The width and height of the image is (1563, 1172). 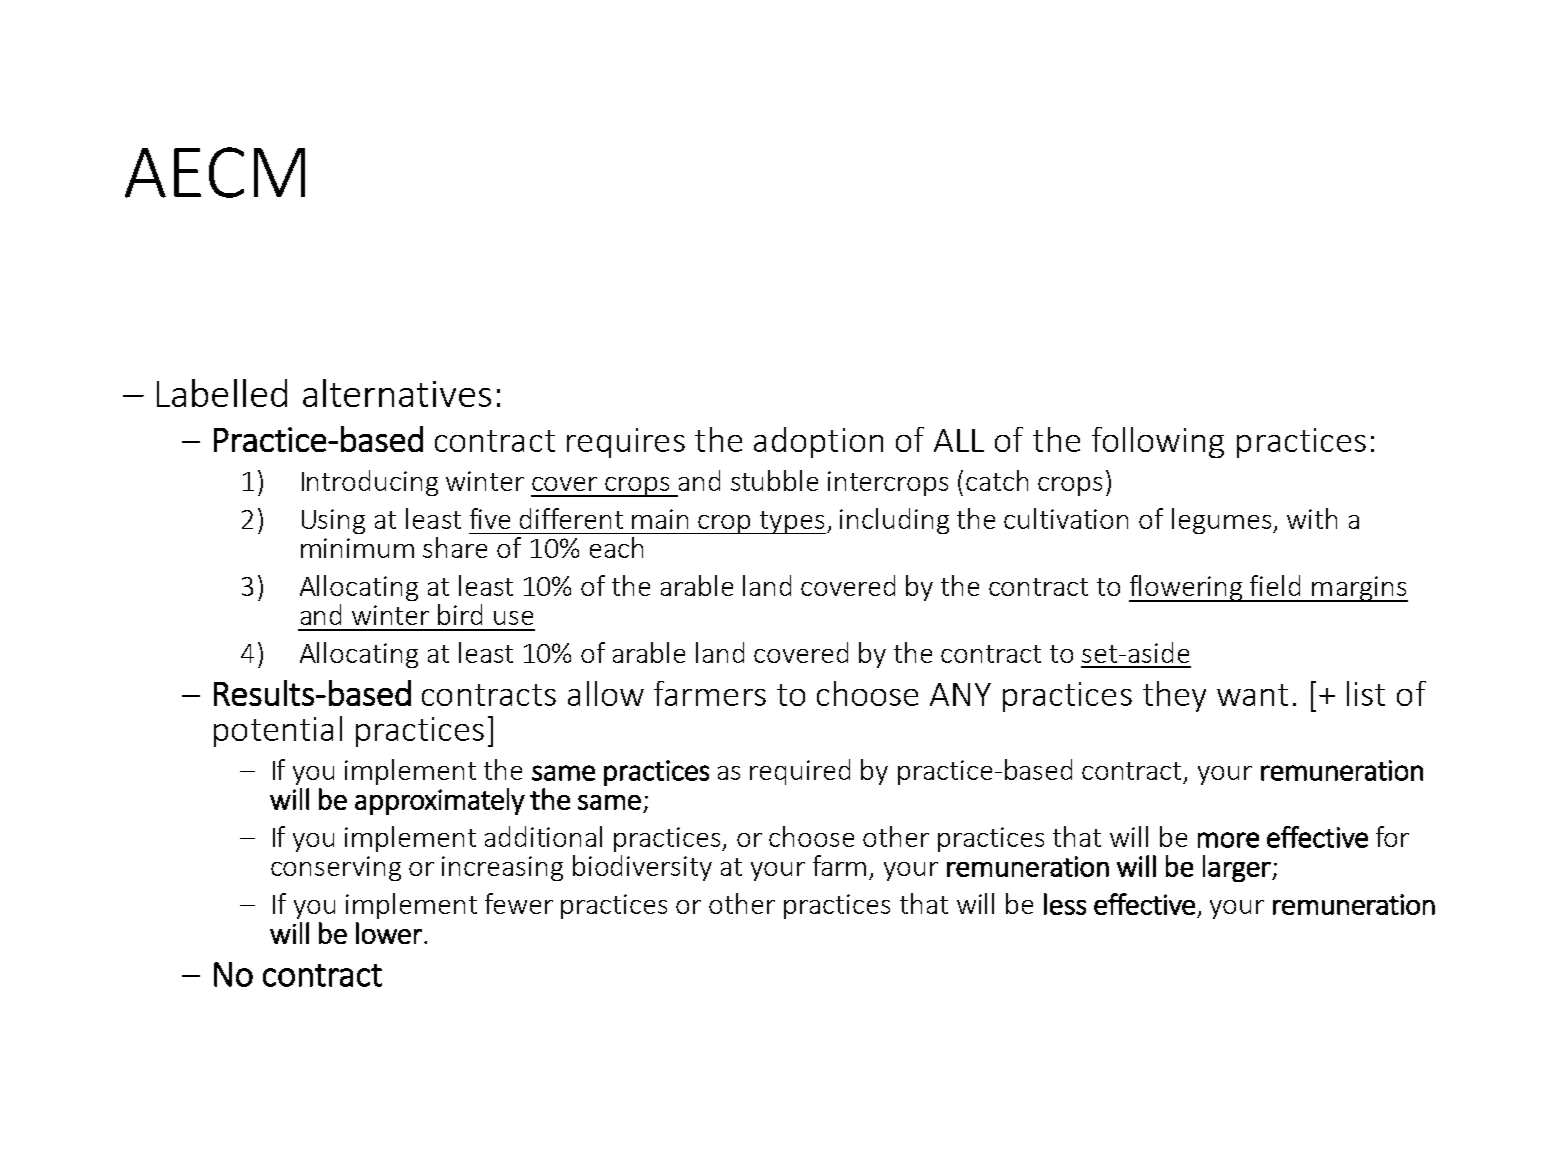 What do you see at coordinates (1228, 840) in the image?
I see `more` at bounding box center [1228, 840].
